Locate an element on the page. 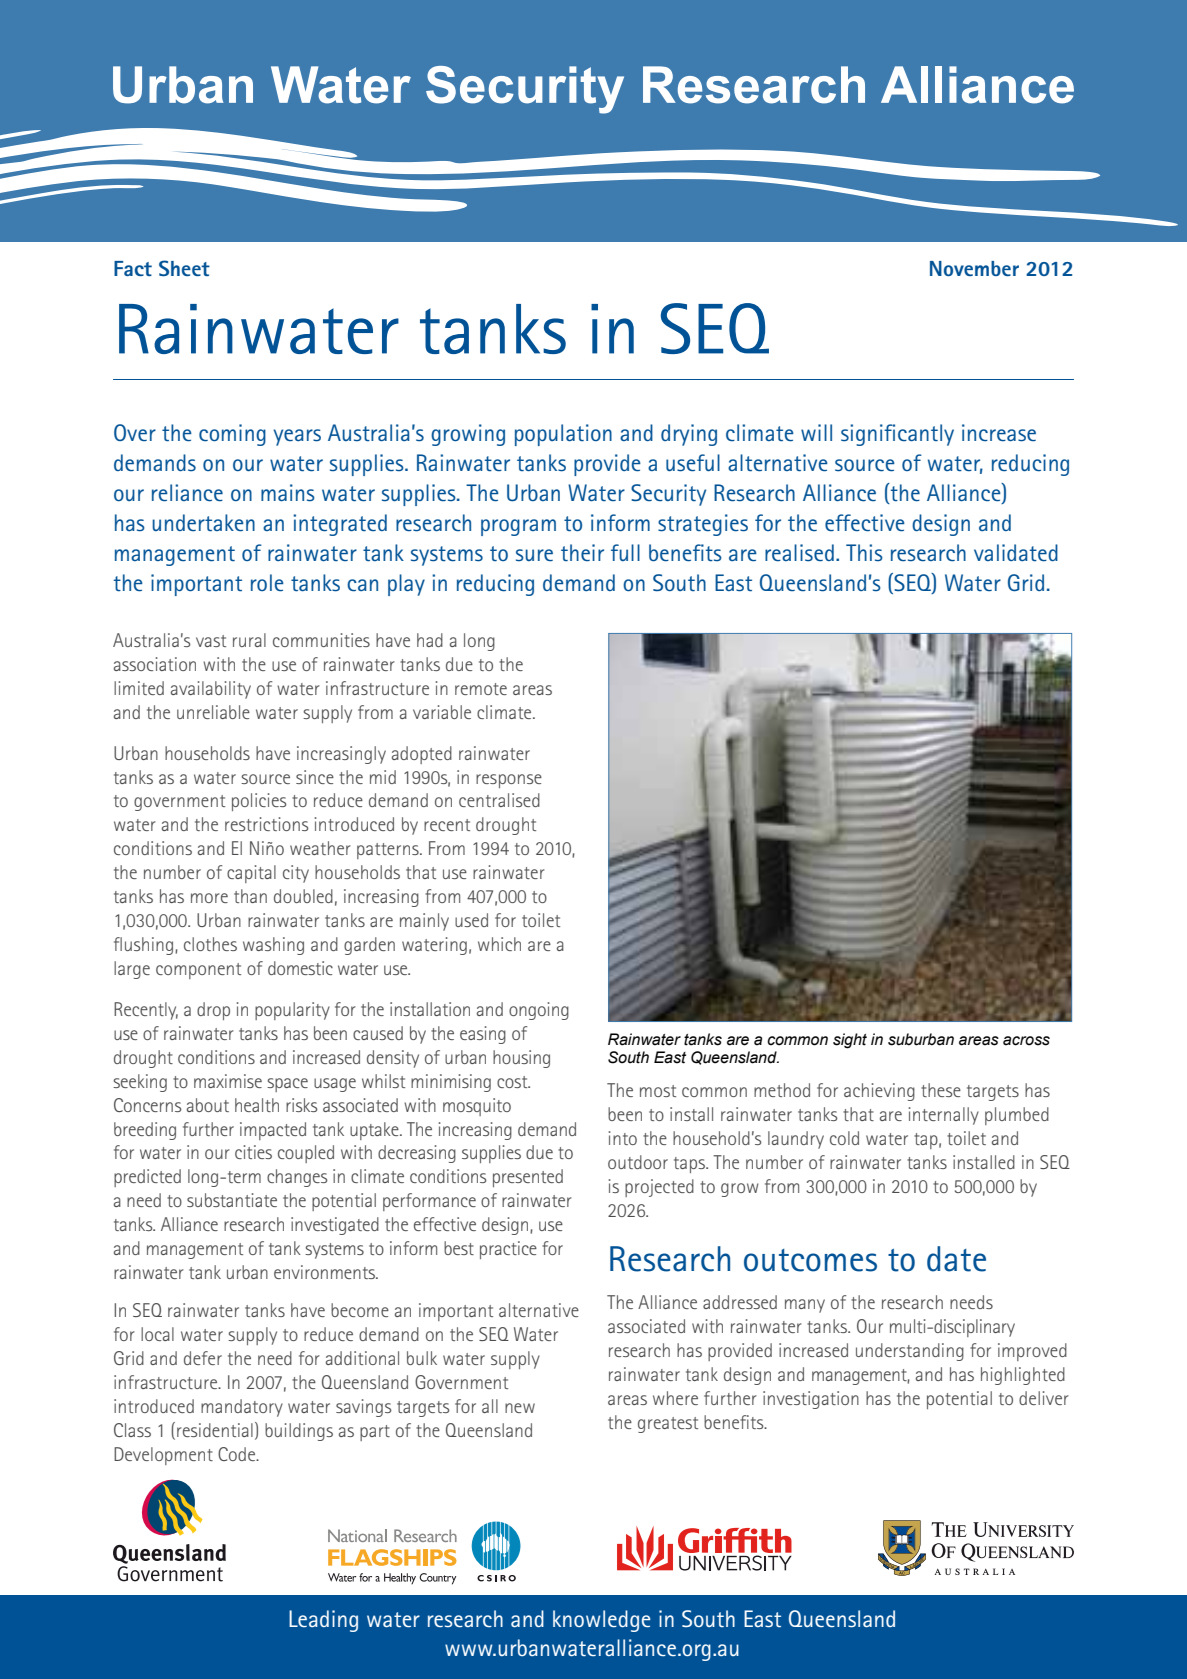  population is located at coordinates (563, 435).
